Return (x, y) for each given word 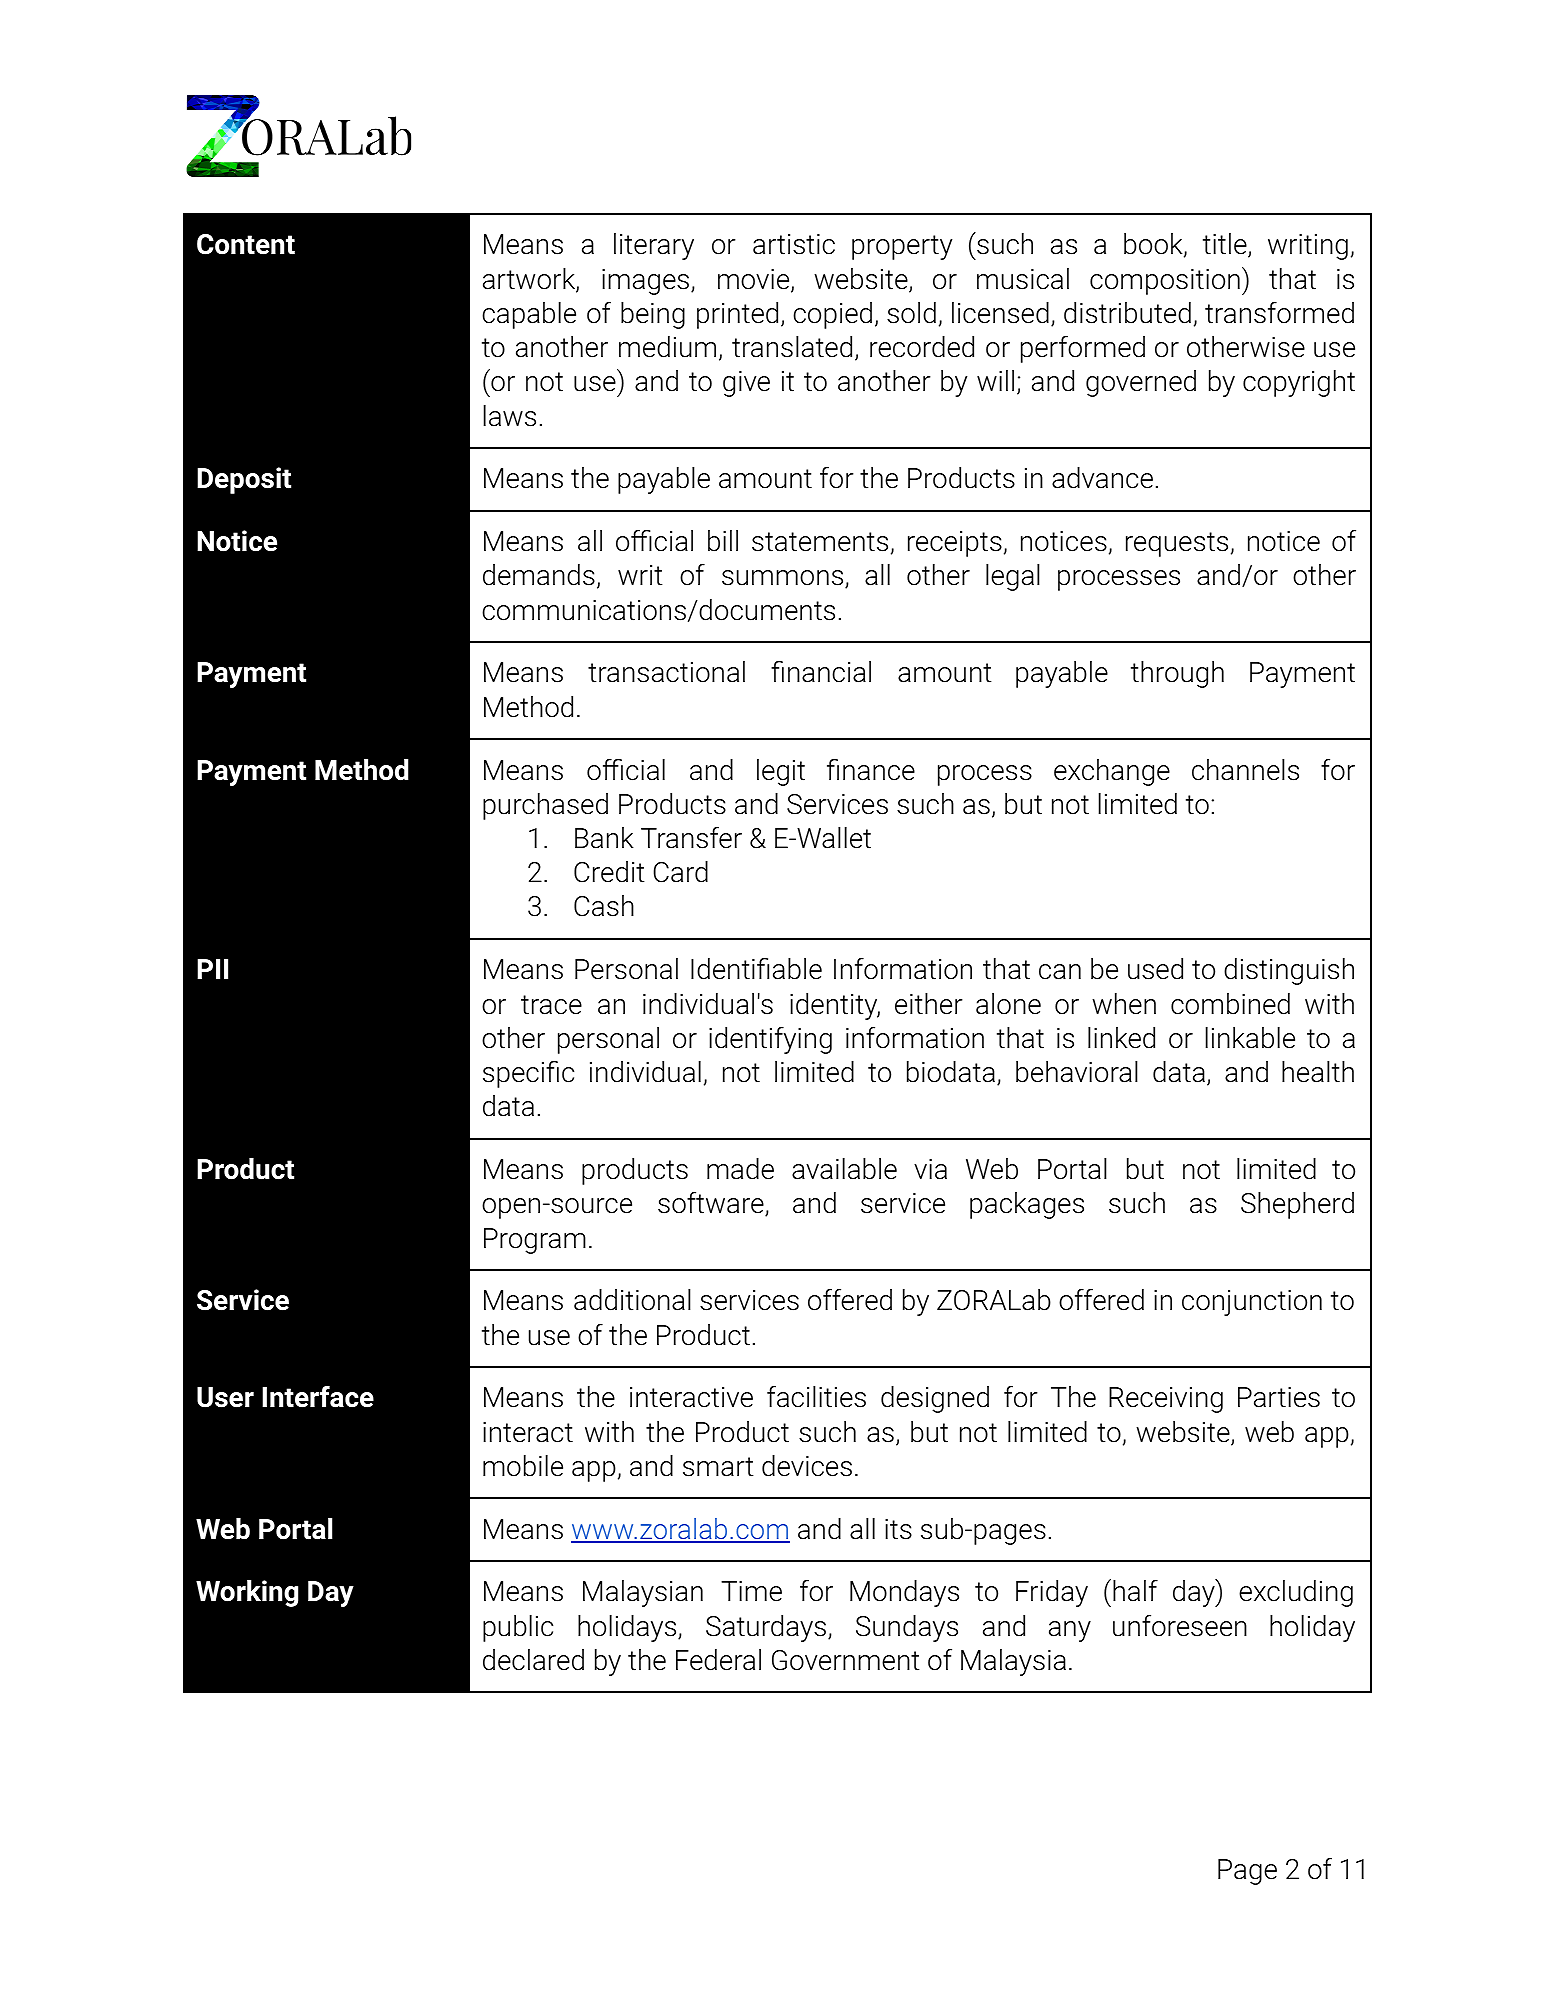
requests (1177, 544)
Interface (318, 1397)
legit (781, 772)
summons (784, 579)
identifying (770, 1040)
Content (246, 244)
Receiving (1166, 1400)
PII (212, 969)
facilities (816, 1397)
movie (755, 280)
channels (1245, 770)
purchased (545, 806)
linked (1121, 1038)
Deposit (244, 480)
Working (247, 1593)
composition (1165, 282)
